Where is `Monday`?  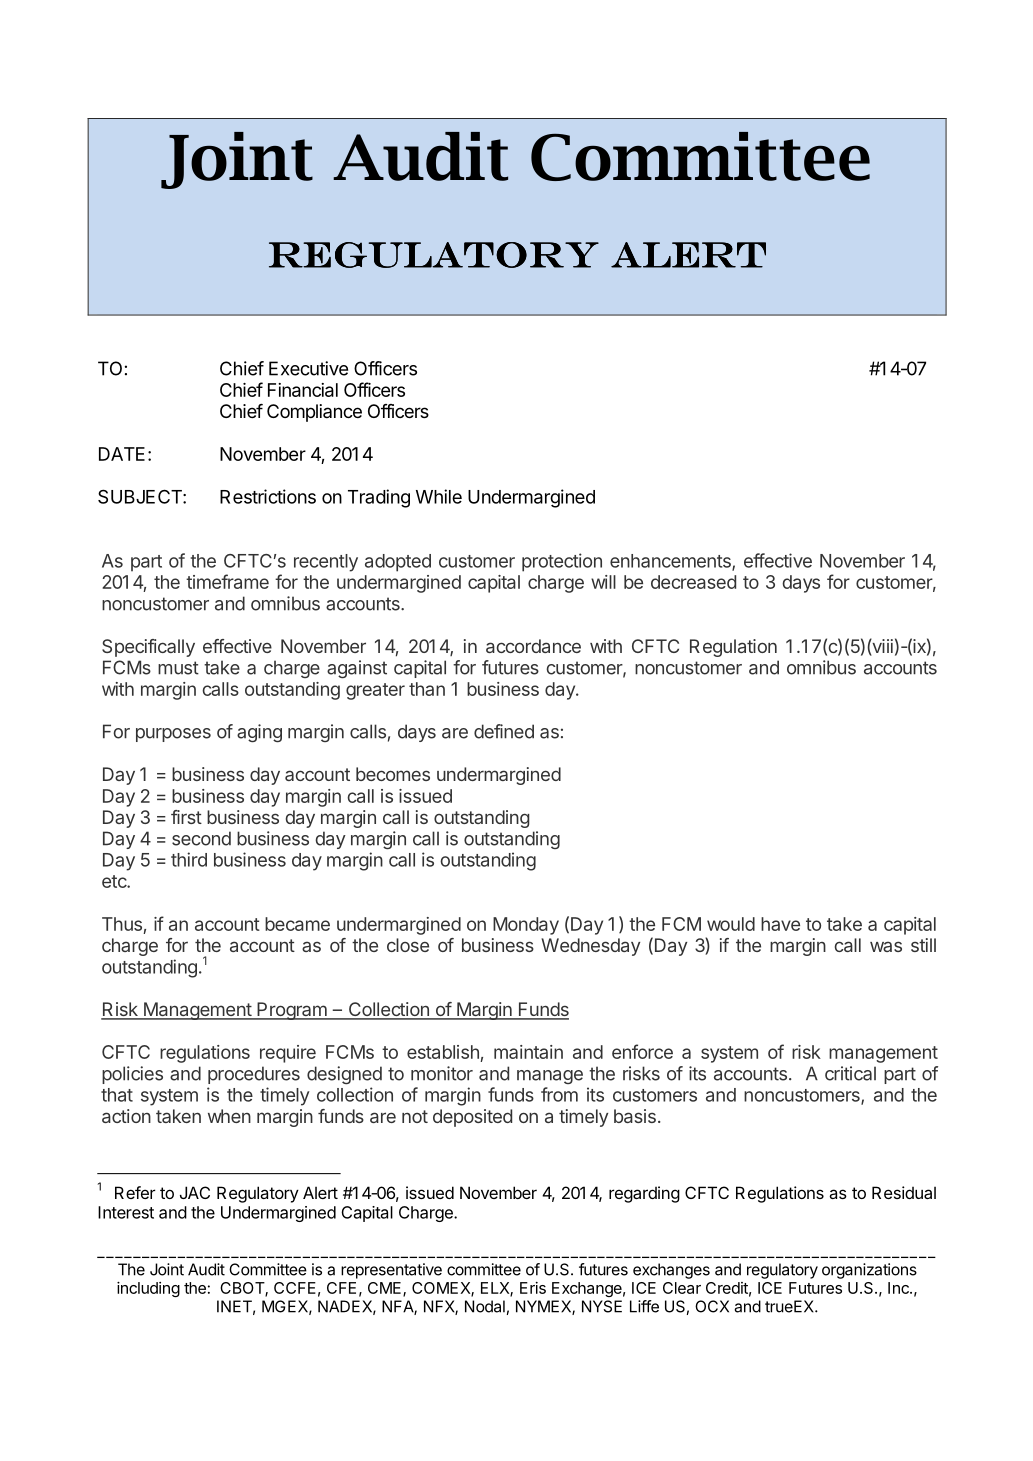
Monday is located at coordinates (526, 926).
